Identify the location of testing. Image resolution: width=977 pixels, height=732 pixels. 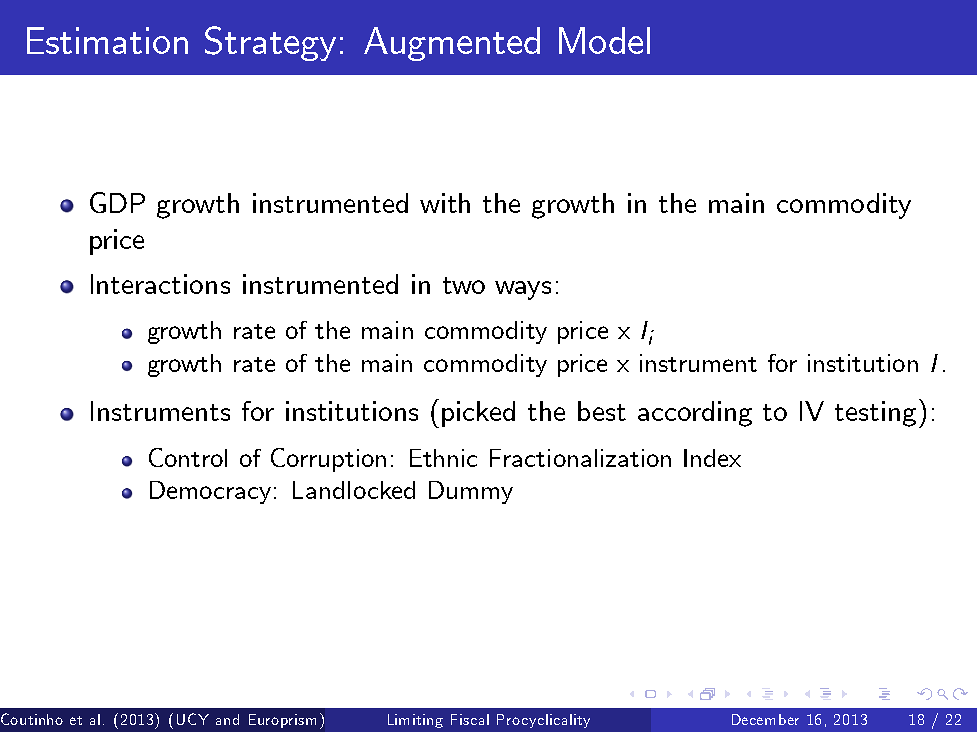
(875, 414).
